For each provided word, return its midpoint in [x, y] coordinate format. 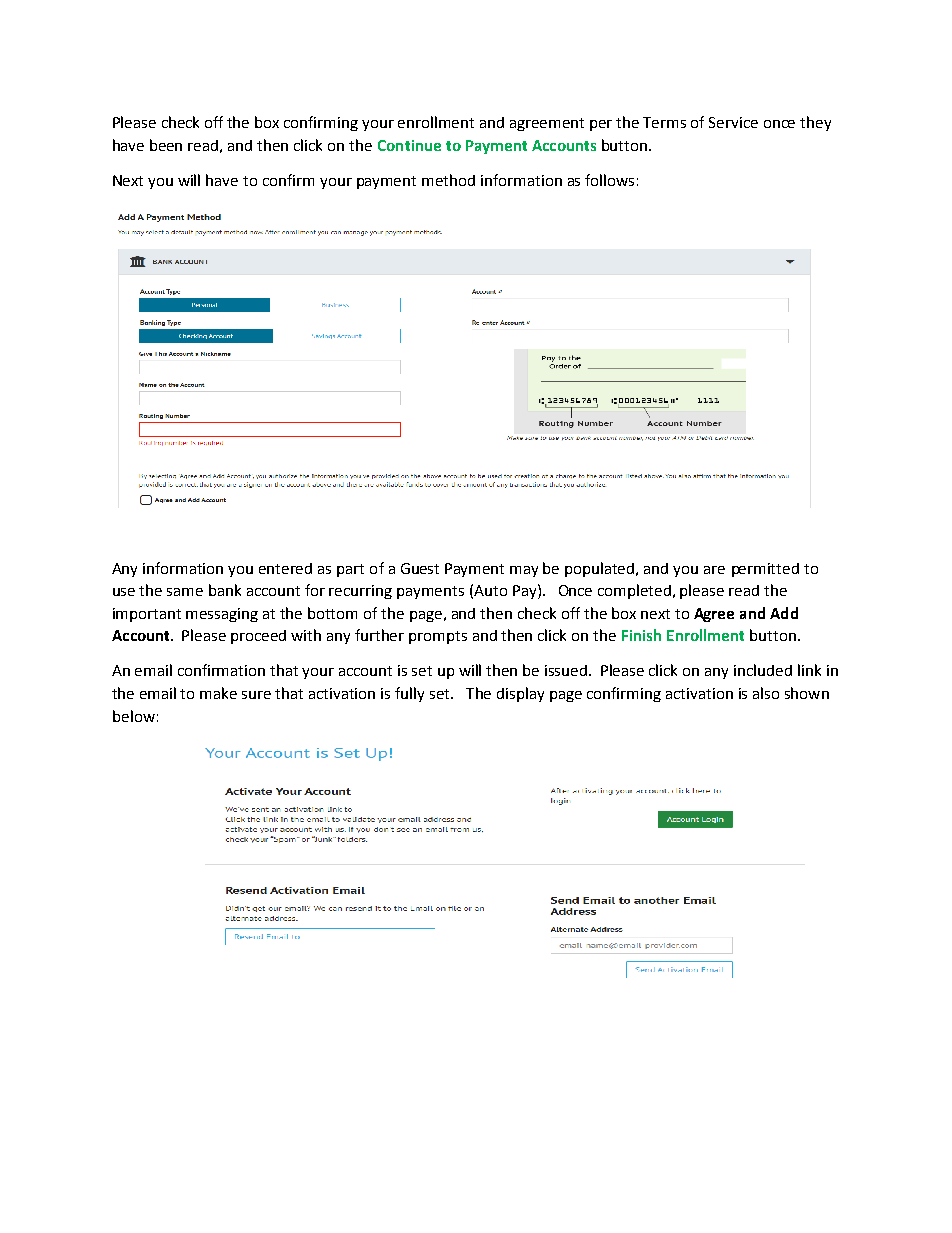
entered [285, 568]
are [714, 570]
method [448, 180]
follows [609, 180]
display [520, 694]
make [218, 693]
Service [733, 122]
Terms [664, 122]
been [166, 145]
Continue [409, 145]
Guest [420, 568]
